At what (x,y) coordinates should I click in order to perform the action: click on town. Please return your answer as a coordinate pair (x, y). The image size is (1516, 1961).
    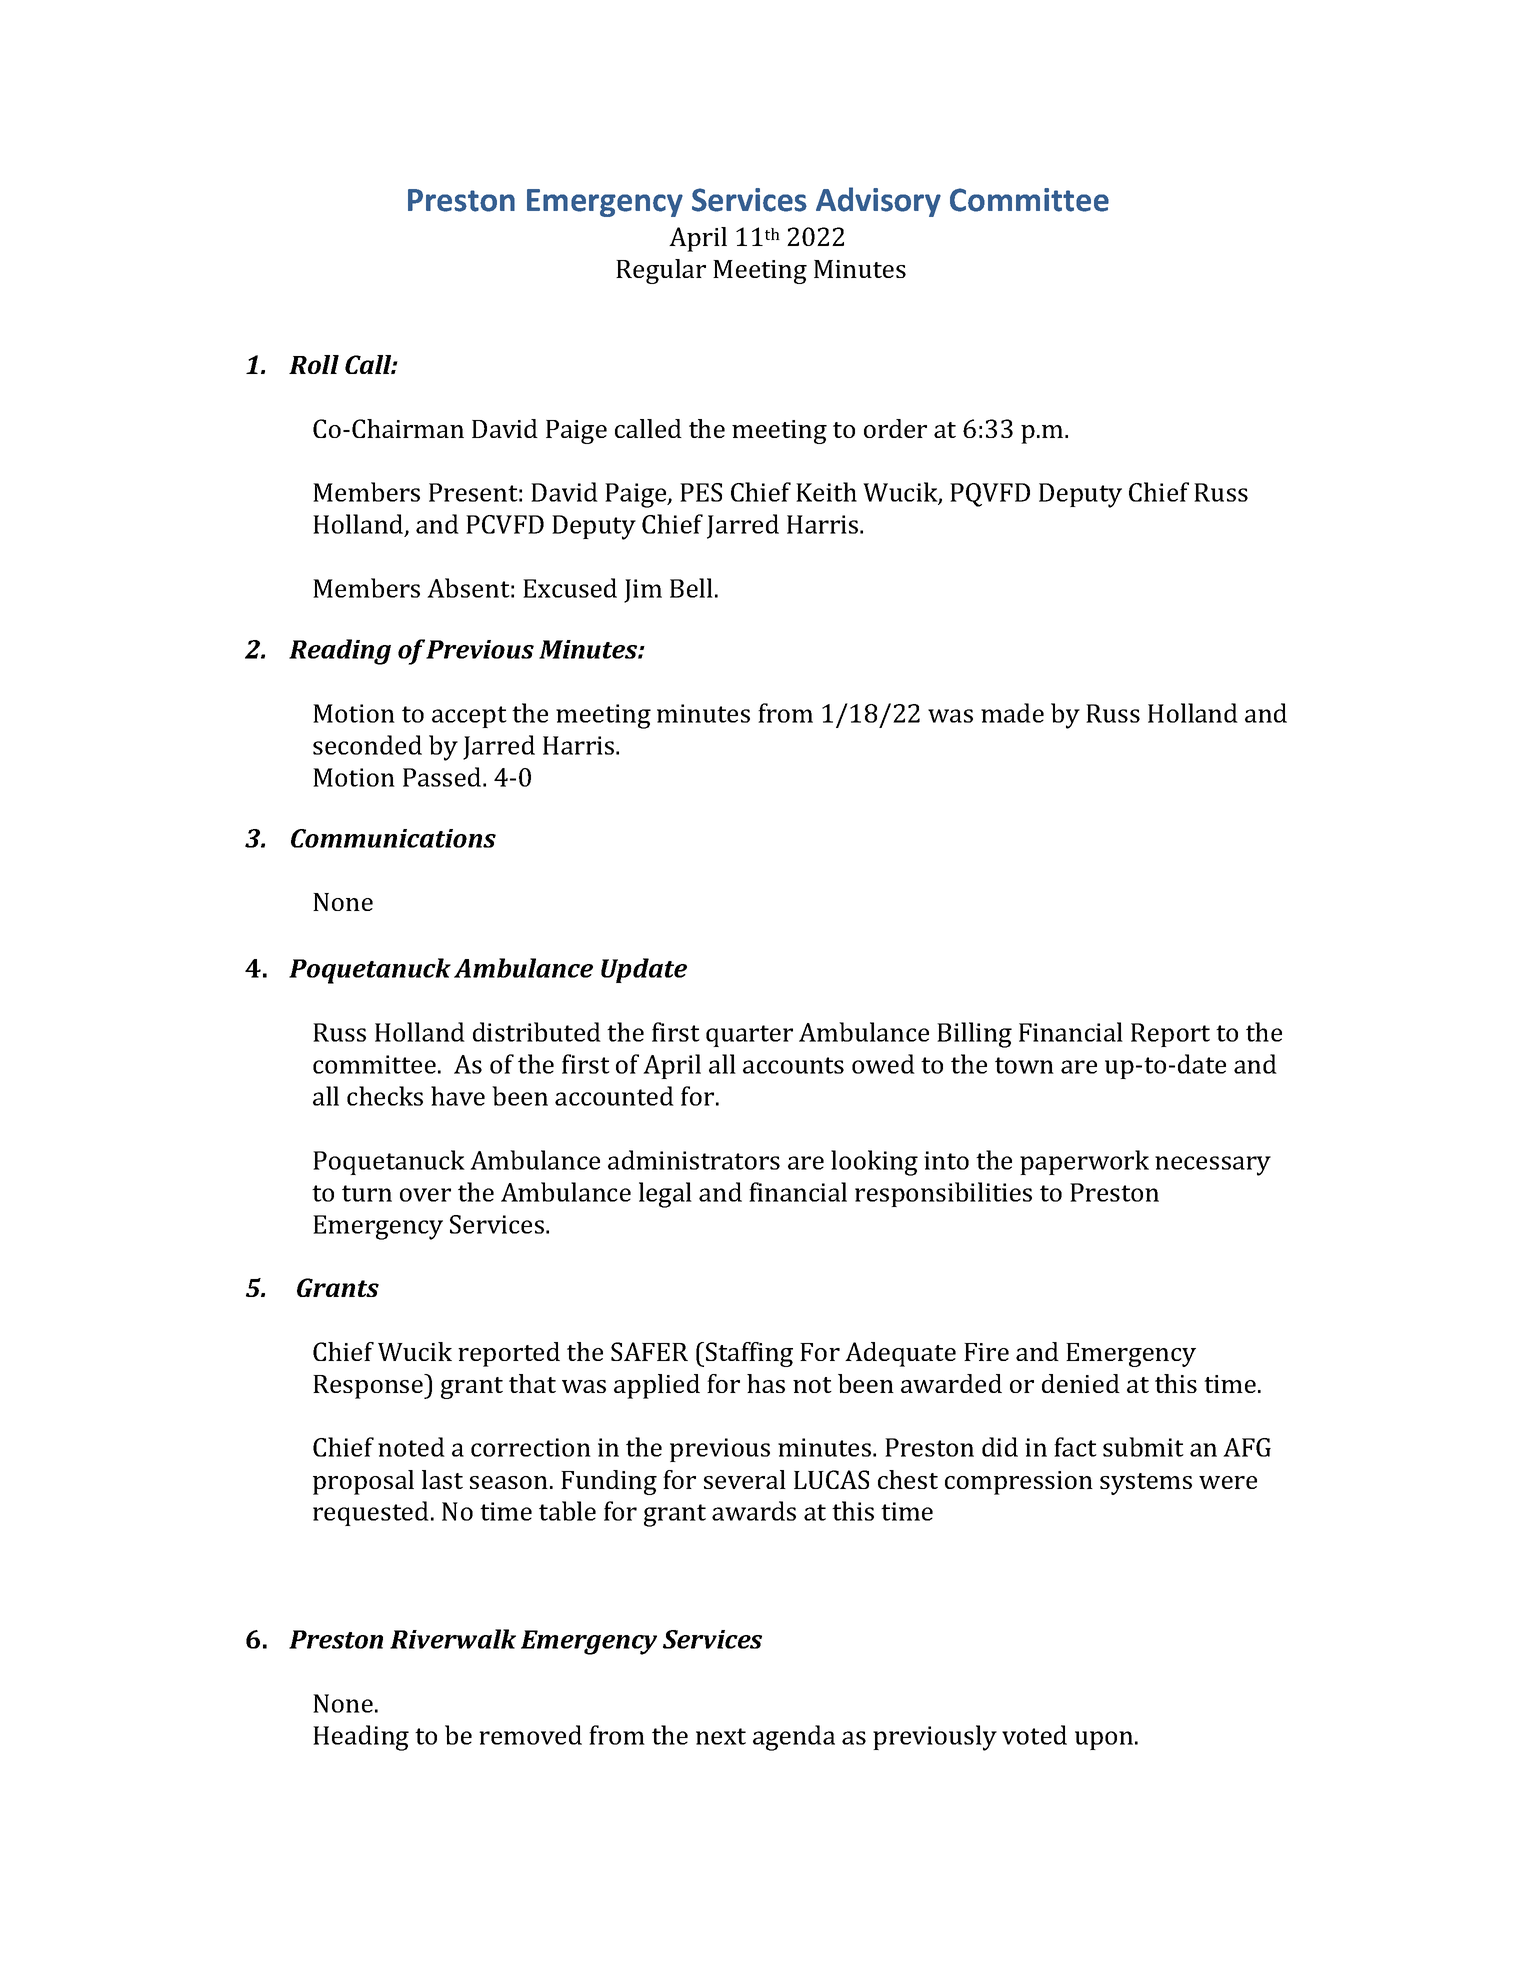
    Looking at the image, I should click on (1024, 1065).
